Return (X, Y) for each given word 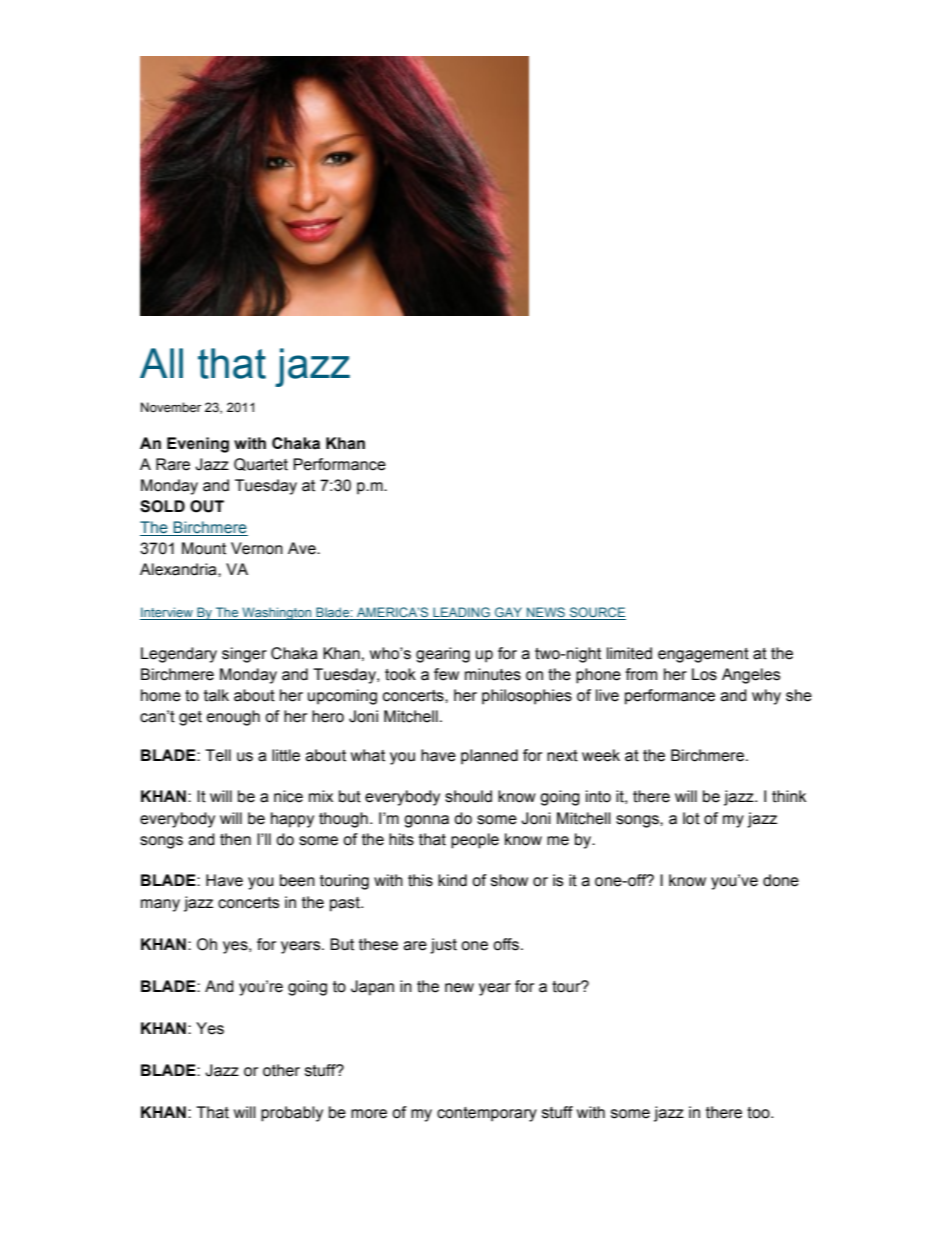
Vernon (257, 548)
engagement (703, 655)
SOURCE (597, 613)
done (781, 880)
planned (489, 757)
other (281, 1070)
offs (506, 944)
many (160, 905)
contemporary (487, 1114)
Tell (218, 755)
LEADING (461, 613)
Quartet (261, 464)
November (171, 407)
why (766, 697)
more (369, 1114)
